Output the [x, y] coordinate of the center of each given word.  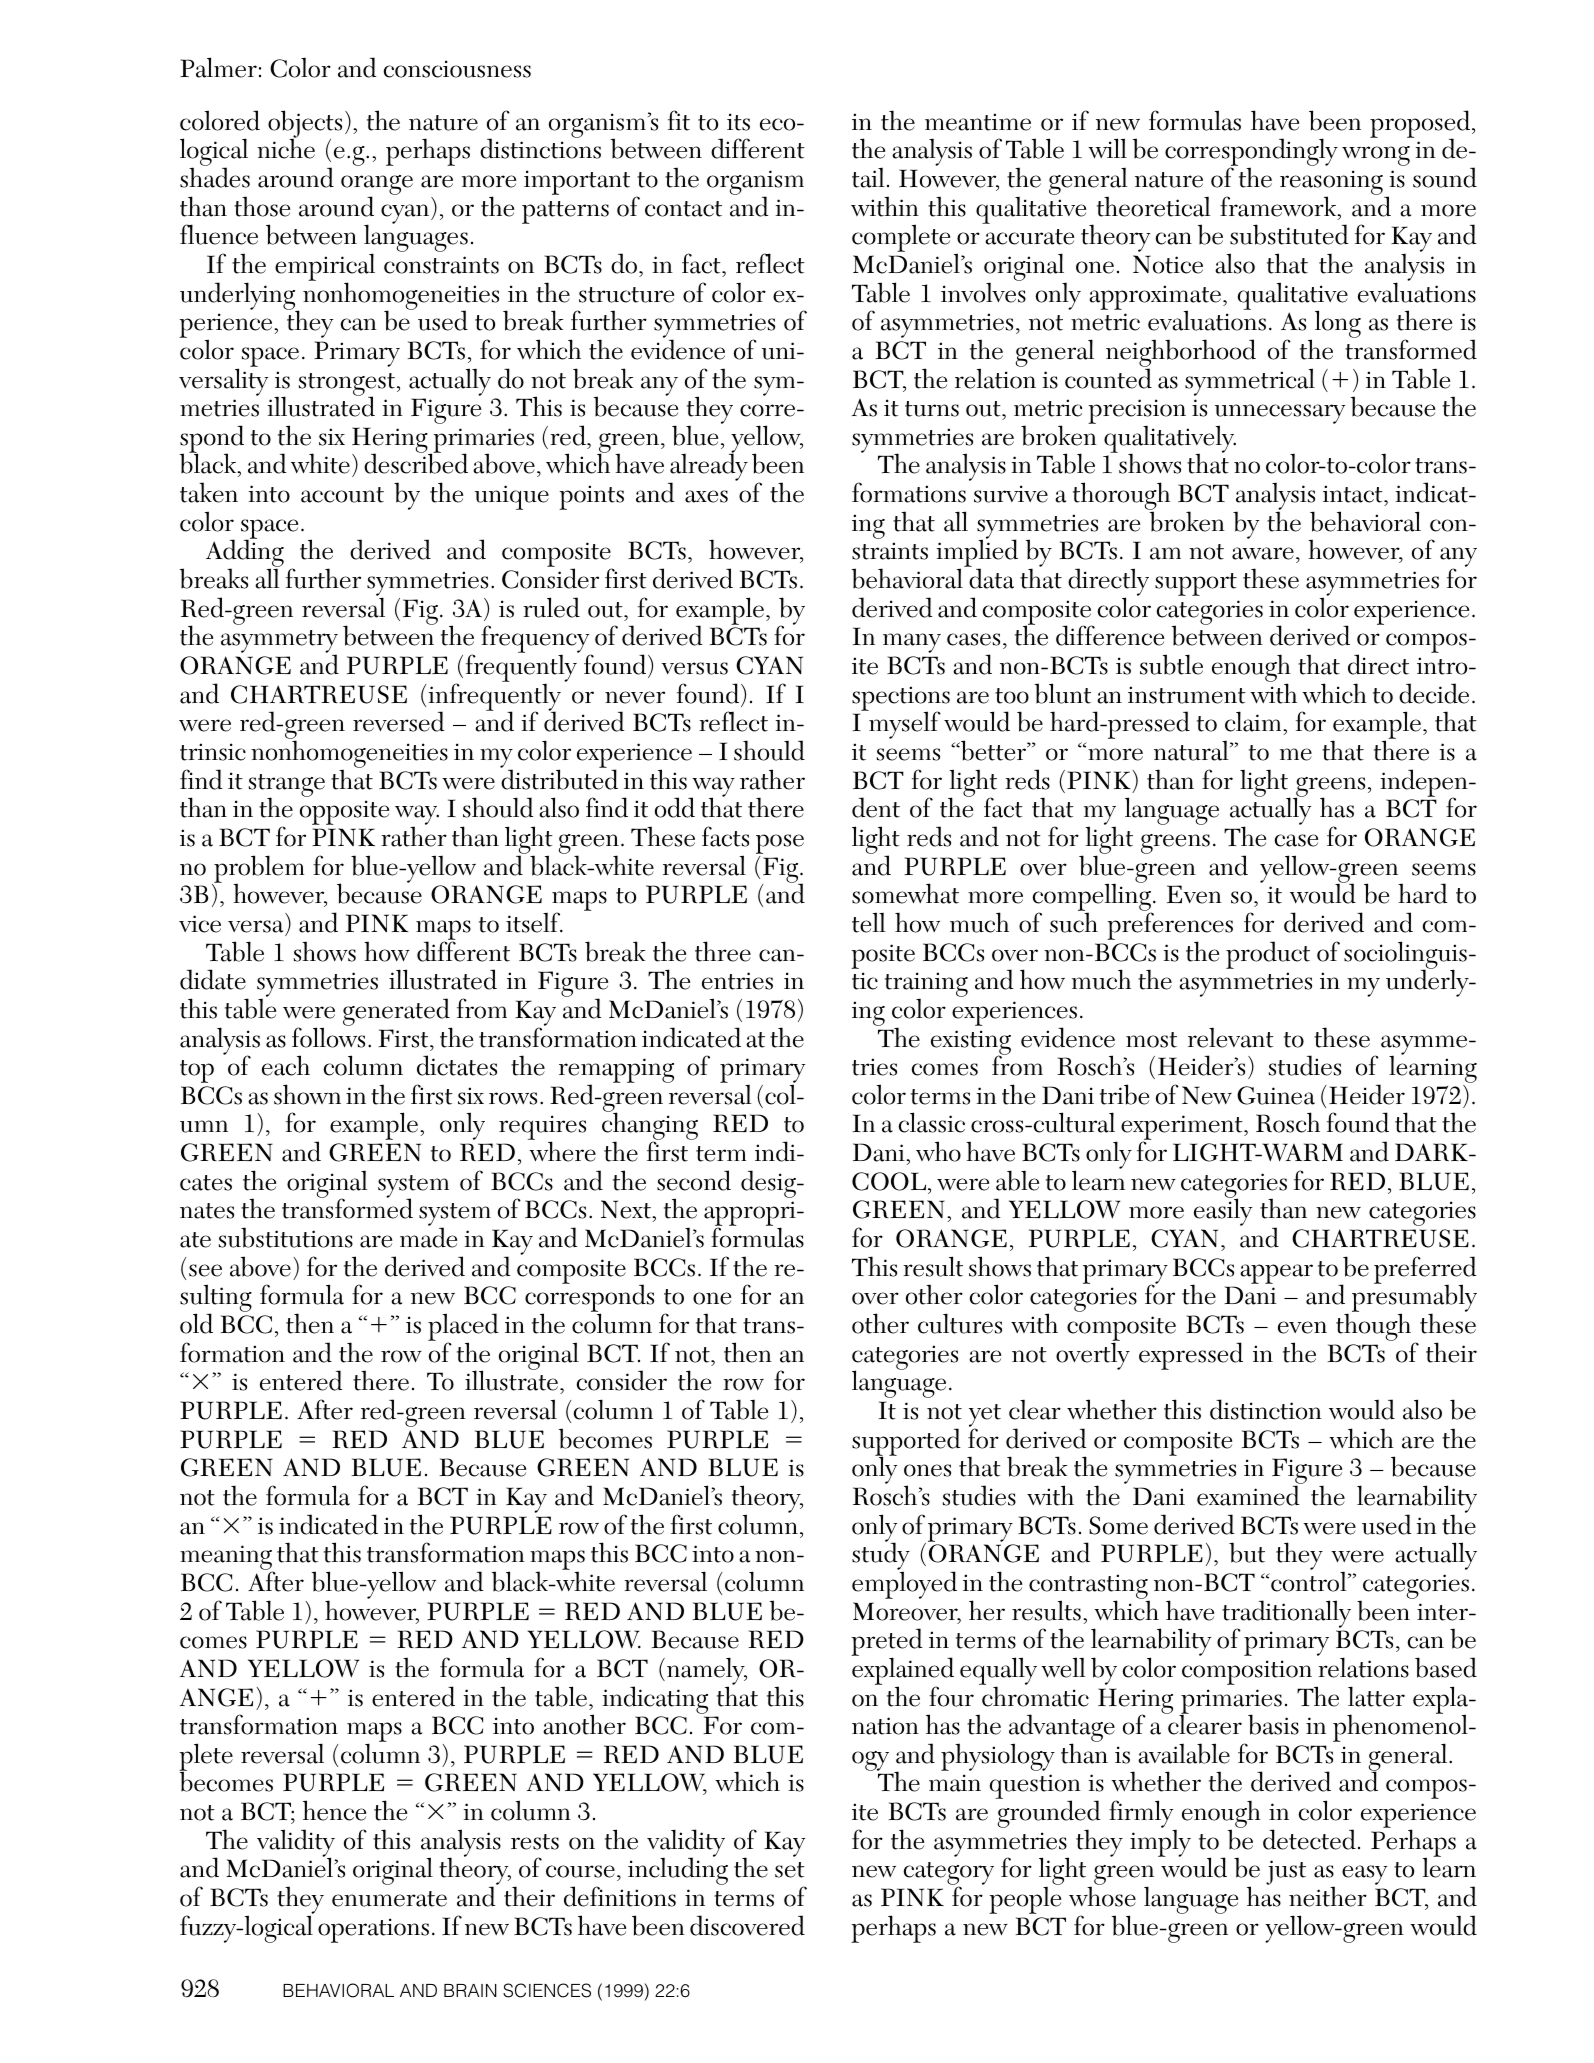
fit [679, 120]
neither [1328, 1896]
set [790, 1870]
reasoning [1332, 184]
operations [373, 1930]
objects [305, 125]
